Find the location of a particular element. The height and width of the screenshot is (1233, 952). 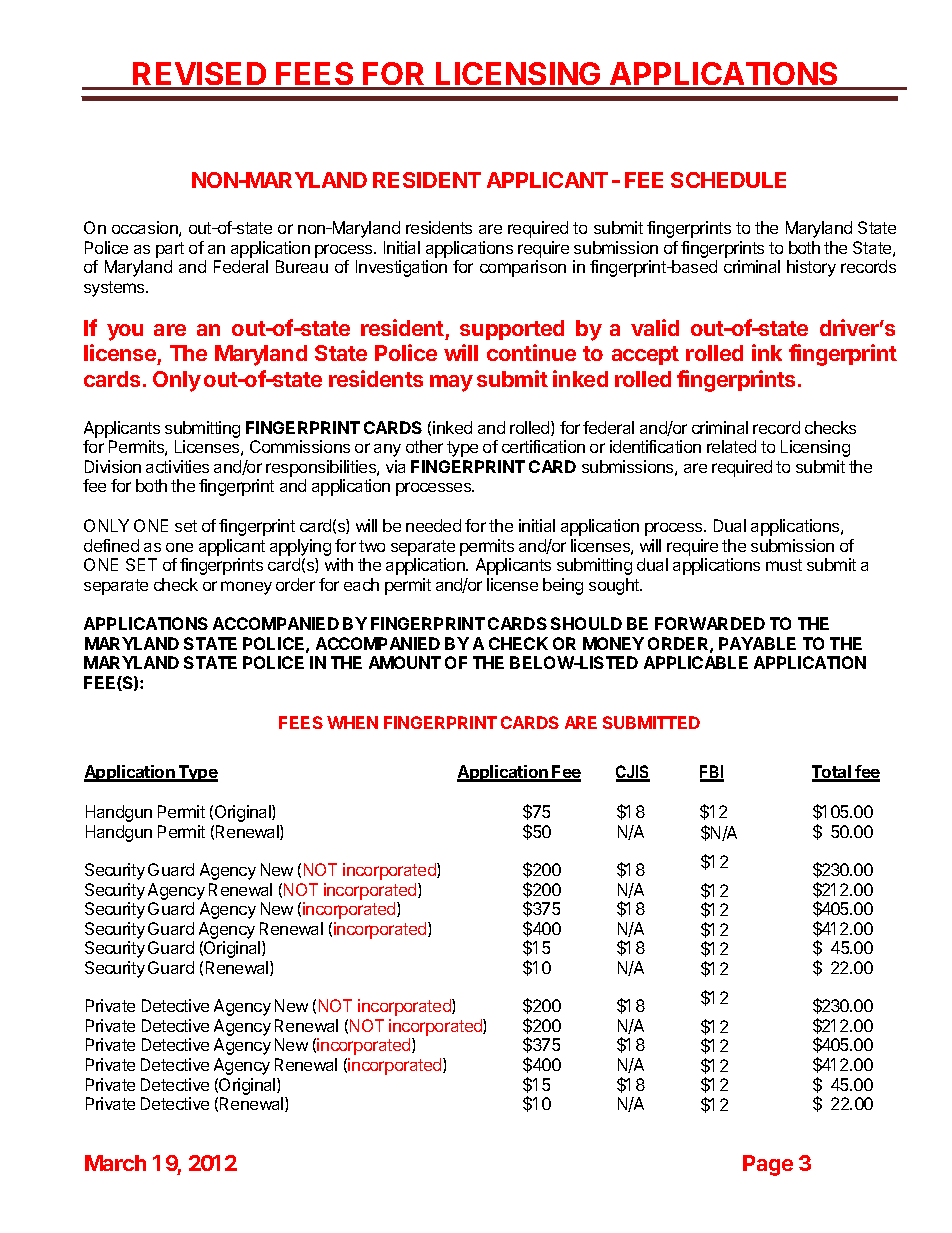

Investigation is located at coordinates (401, 268).
